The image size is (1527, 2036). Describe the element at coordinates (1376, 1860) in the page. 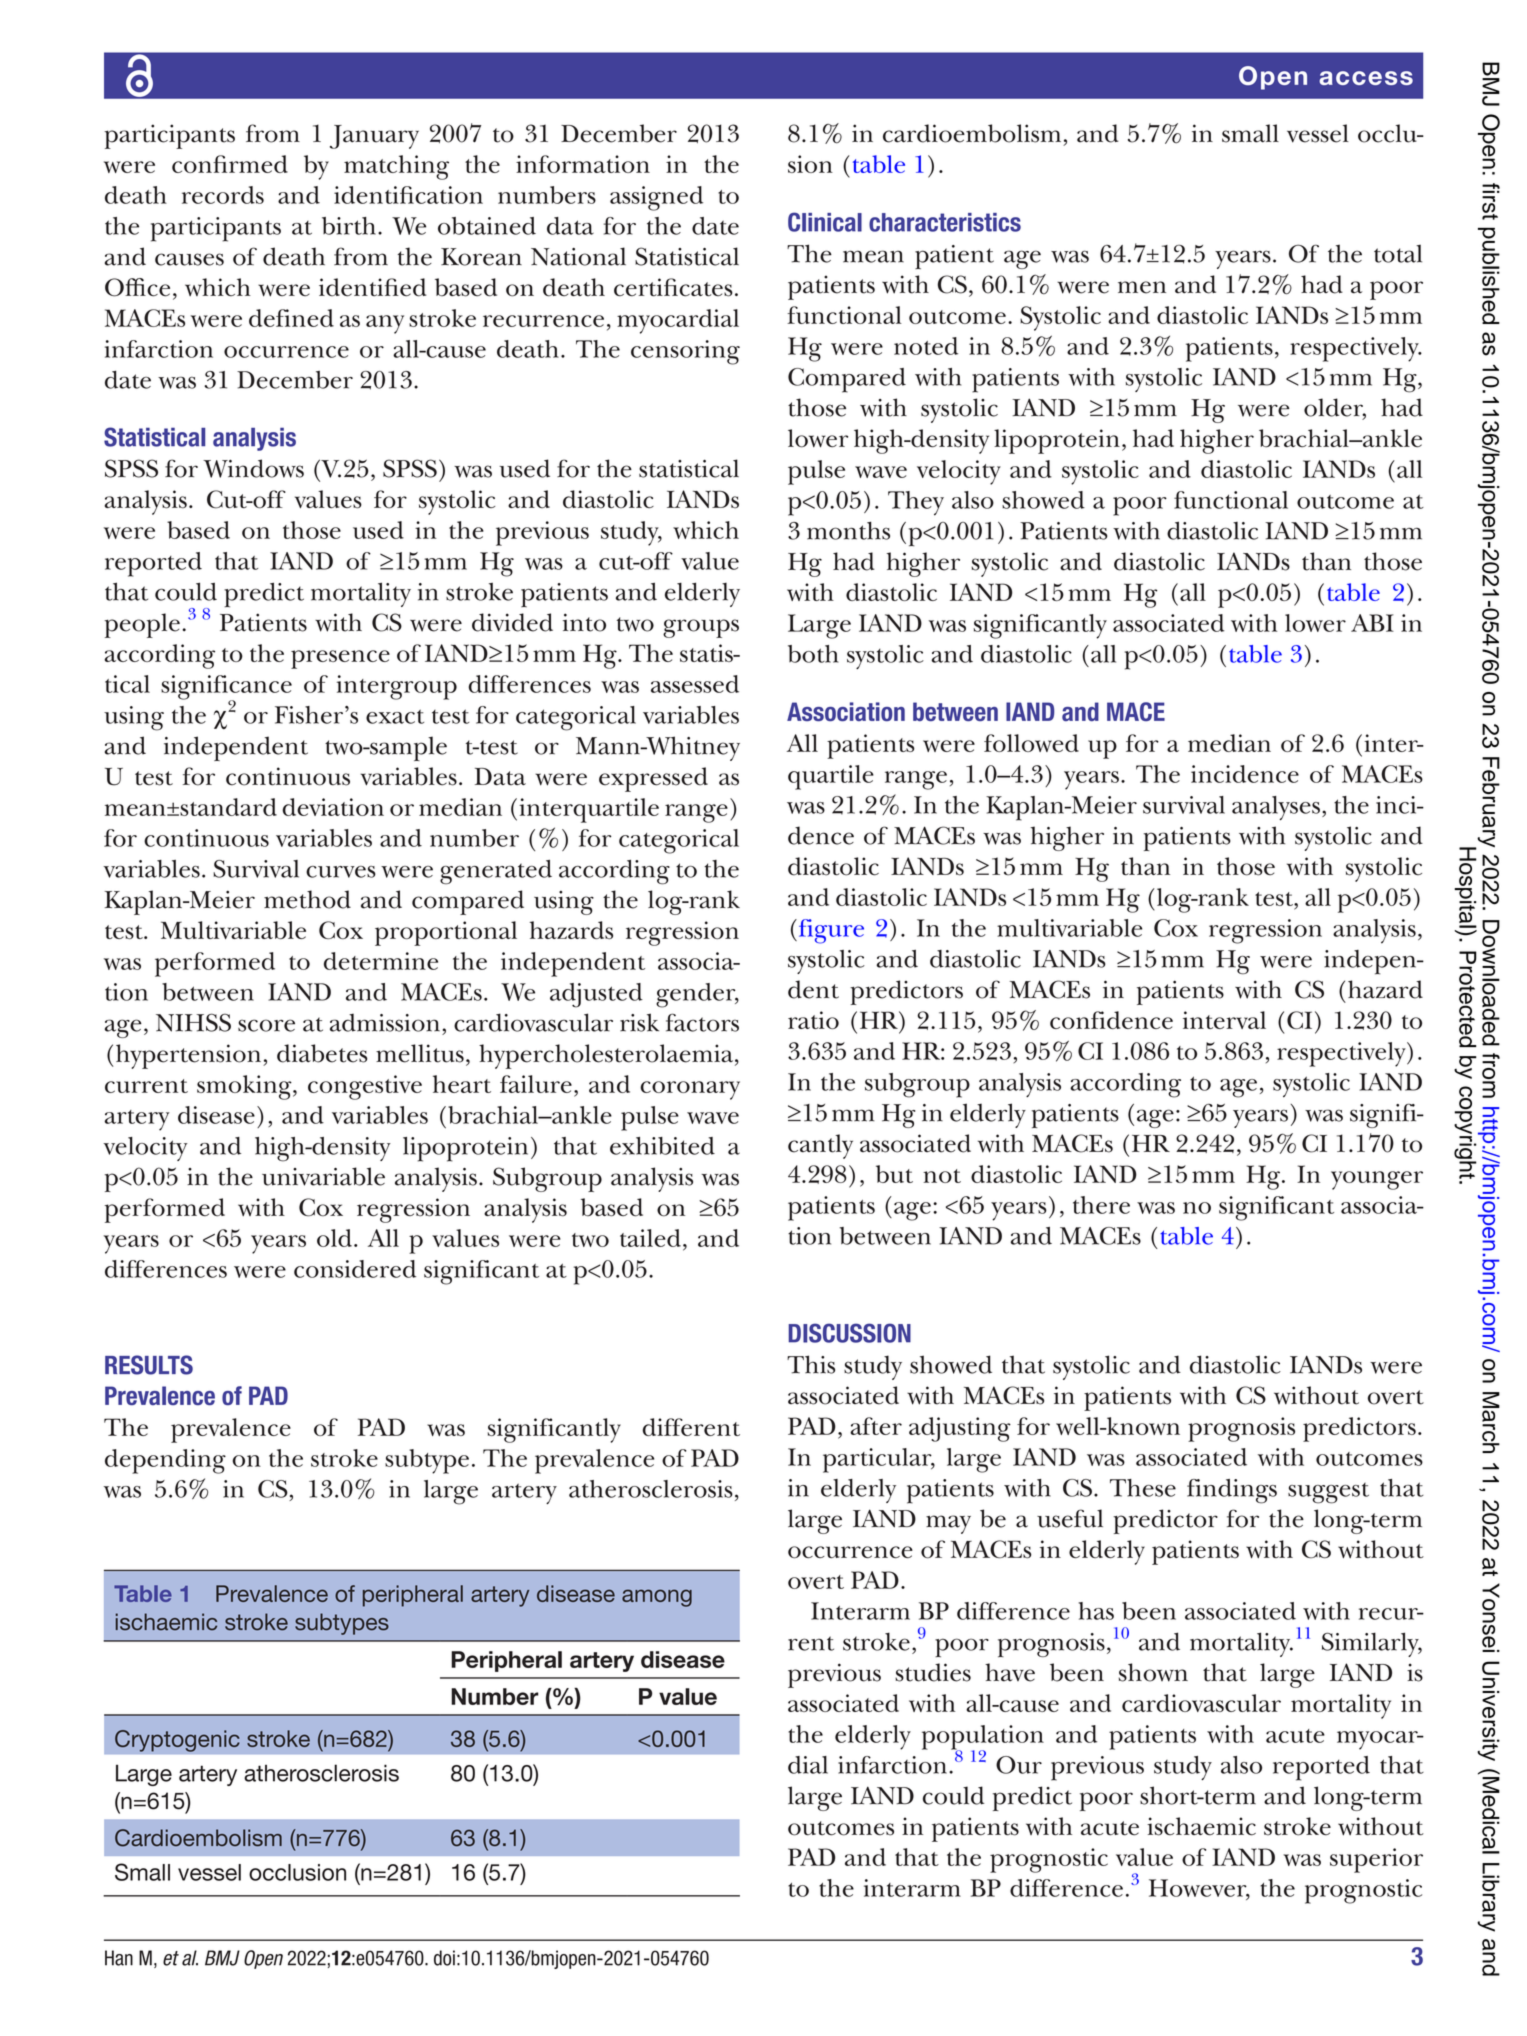

I see `superior` at that location.
